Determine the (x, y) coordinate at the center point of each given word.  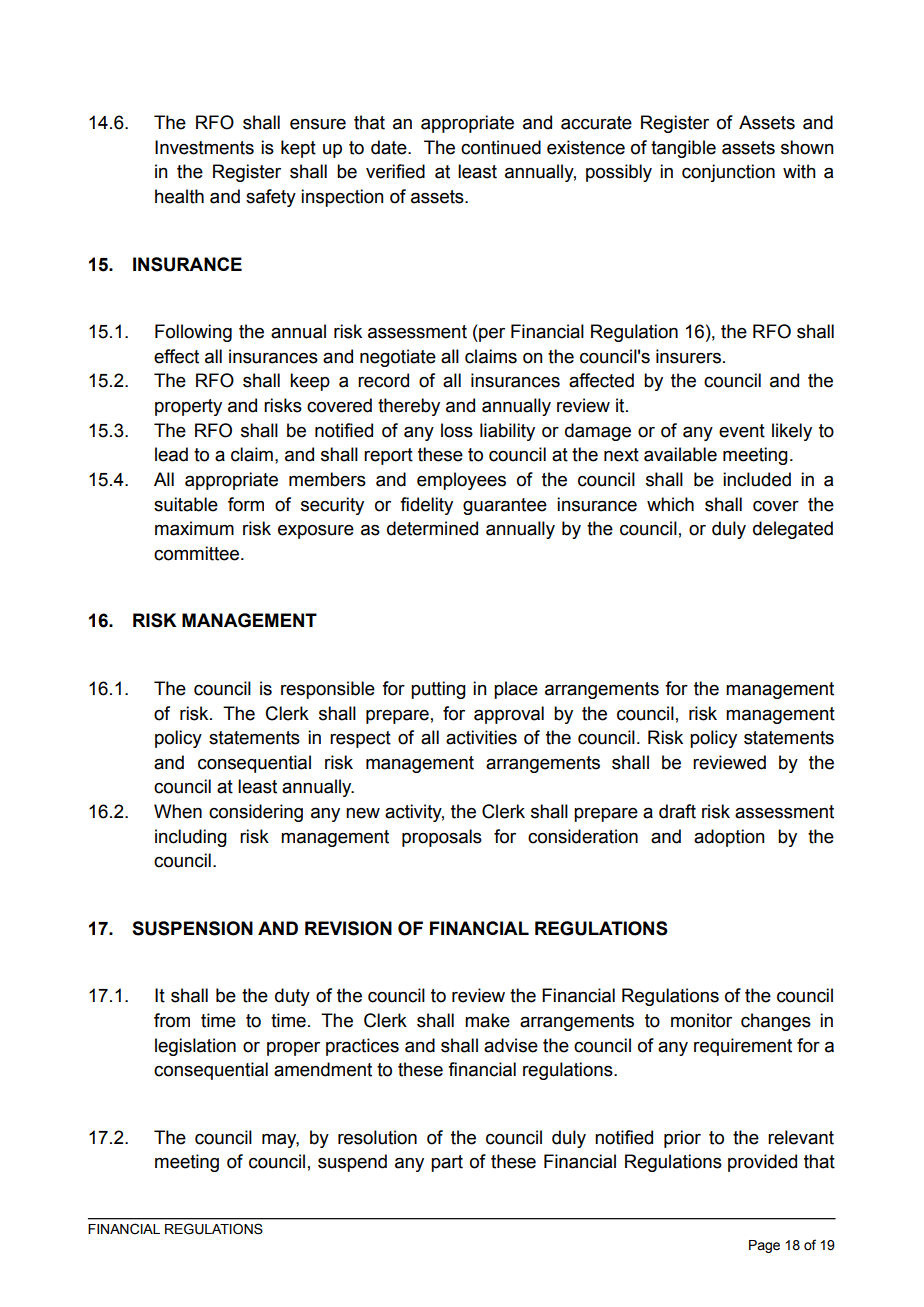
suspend (352, 1163)
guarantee (505, 506)
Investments (204, 147)
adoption (729, 838)
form (246, 504)
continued (501, 147)
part (447, 1163)
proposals (442, 838)
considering (256, 813)
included (757, 479)
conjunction (728, 173)
